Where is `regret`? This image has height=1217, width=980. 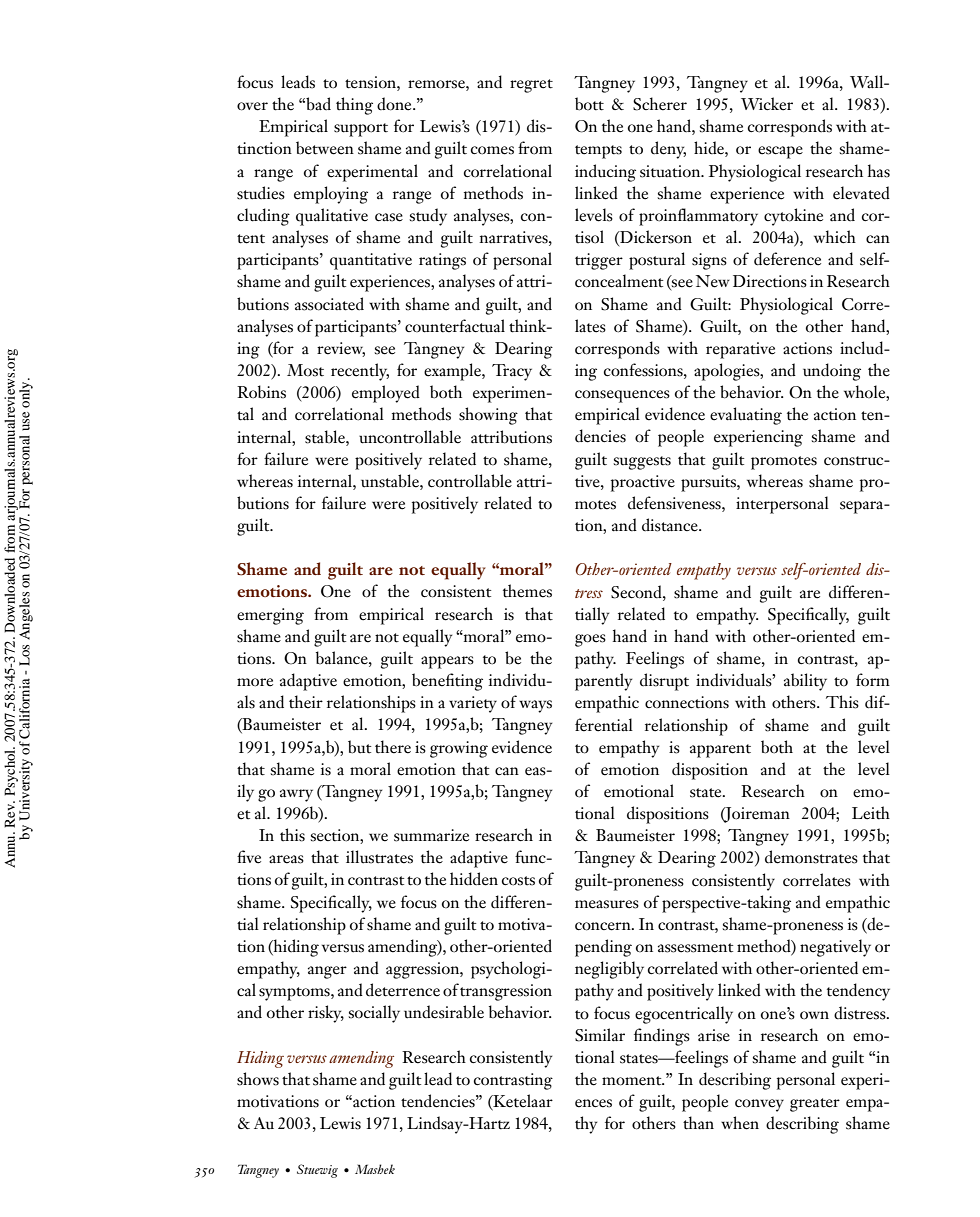 regret is located at coordinates (531, 86).
